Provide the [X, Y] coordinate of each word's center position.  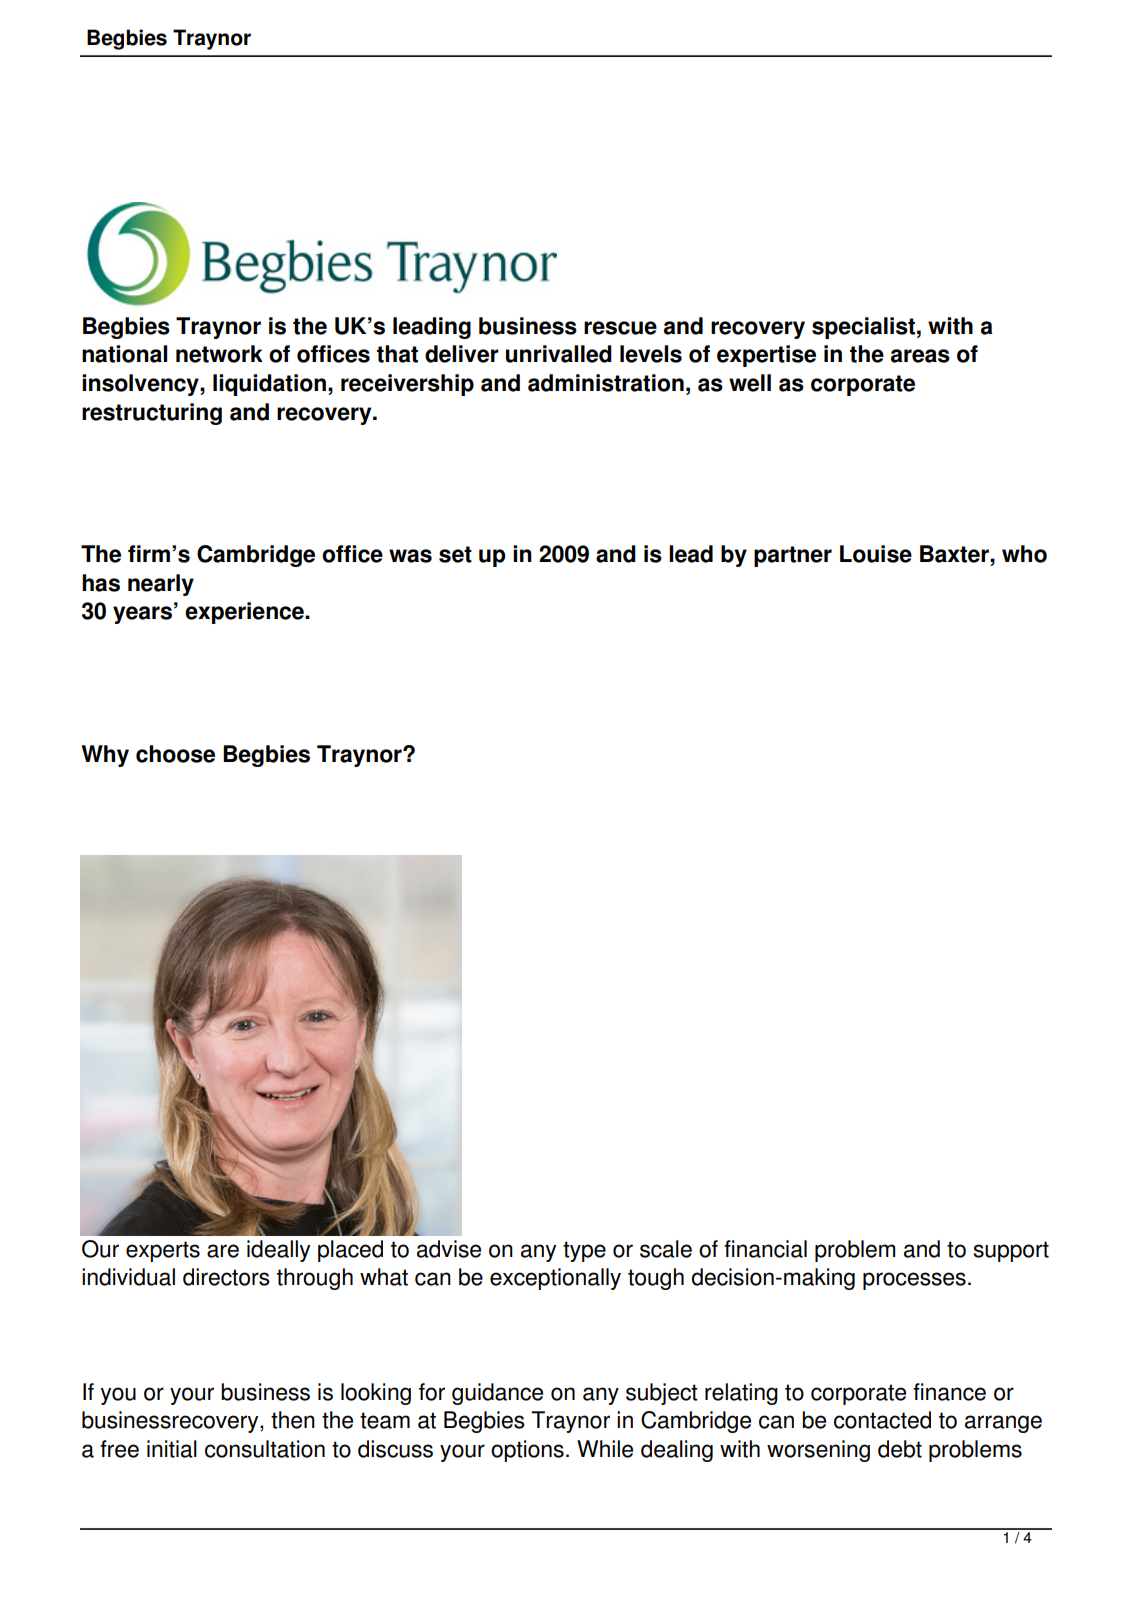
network [219, 354]
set [455, 554]
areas [920, 356]
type [584, 1251]
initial [172, 1449]
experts [163, 1251]
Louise [876, 554]
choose [175, 754]
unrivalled [559, 354]
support [1011, 1251]
